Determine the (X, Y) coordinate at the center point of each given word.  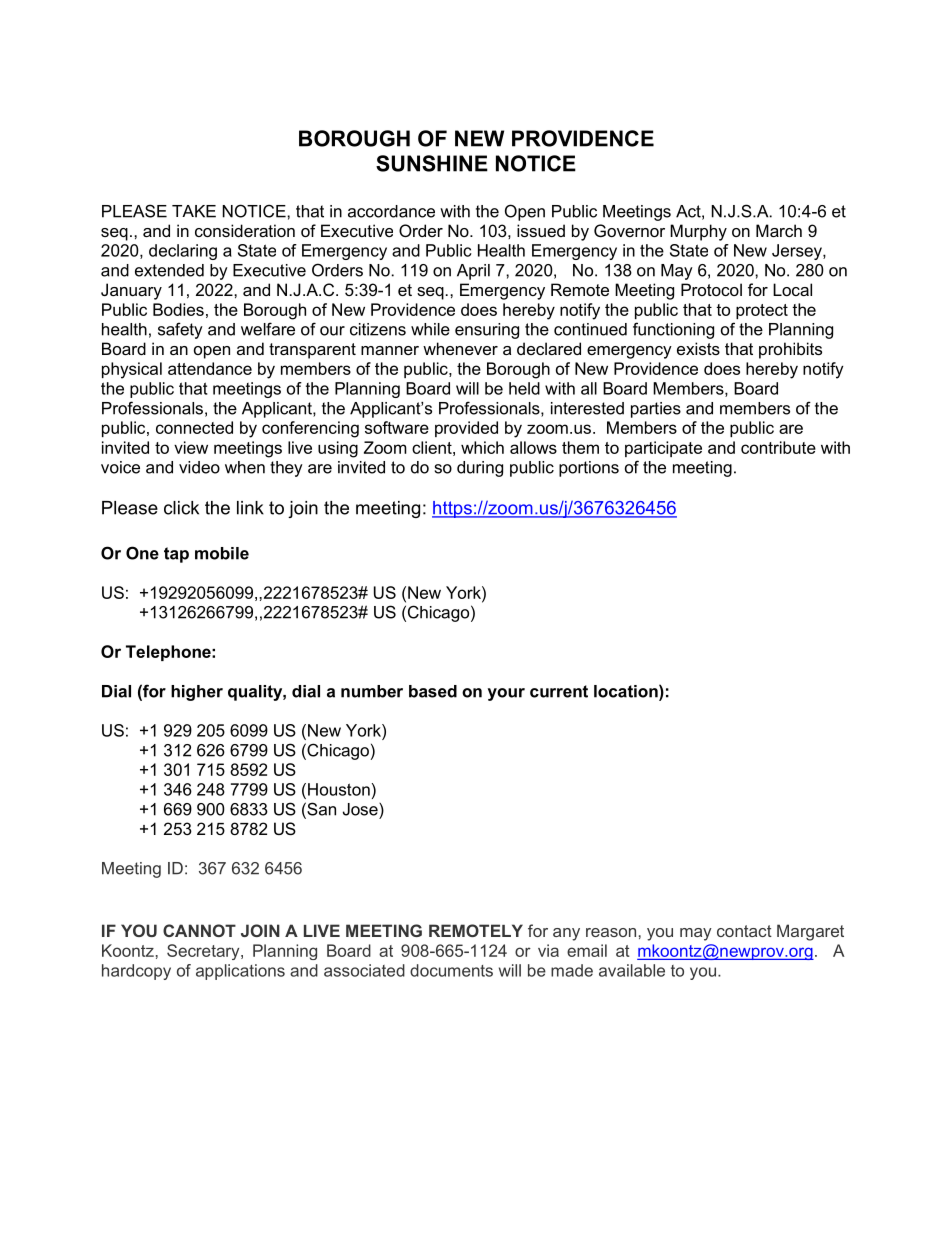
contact (744, 931)
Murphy (698, 232)
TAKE (194, 211)
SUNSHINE (432, 163)
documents (451, 970)
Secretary (204, 952)
